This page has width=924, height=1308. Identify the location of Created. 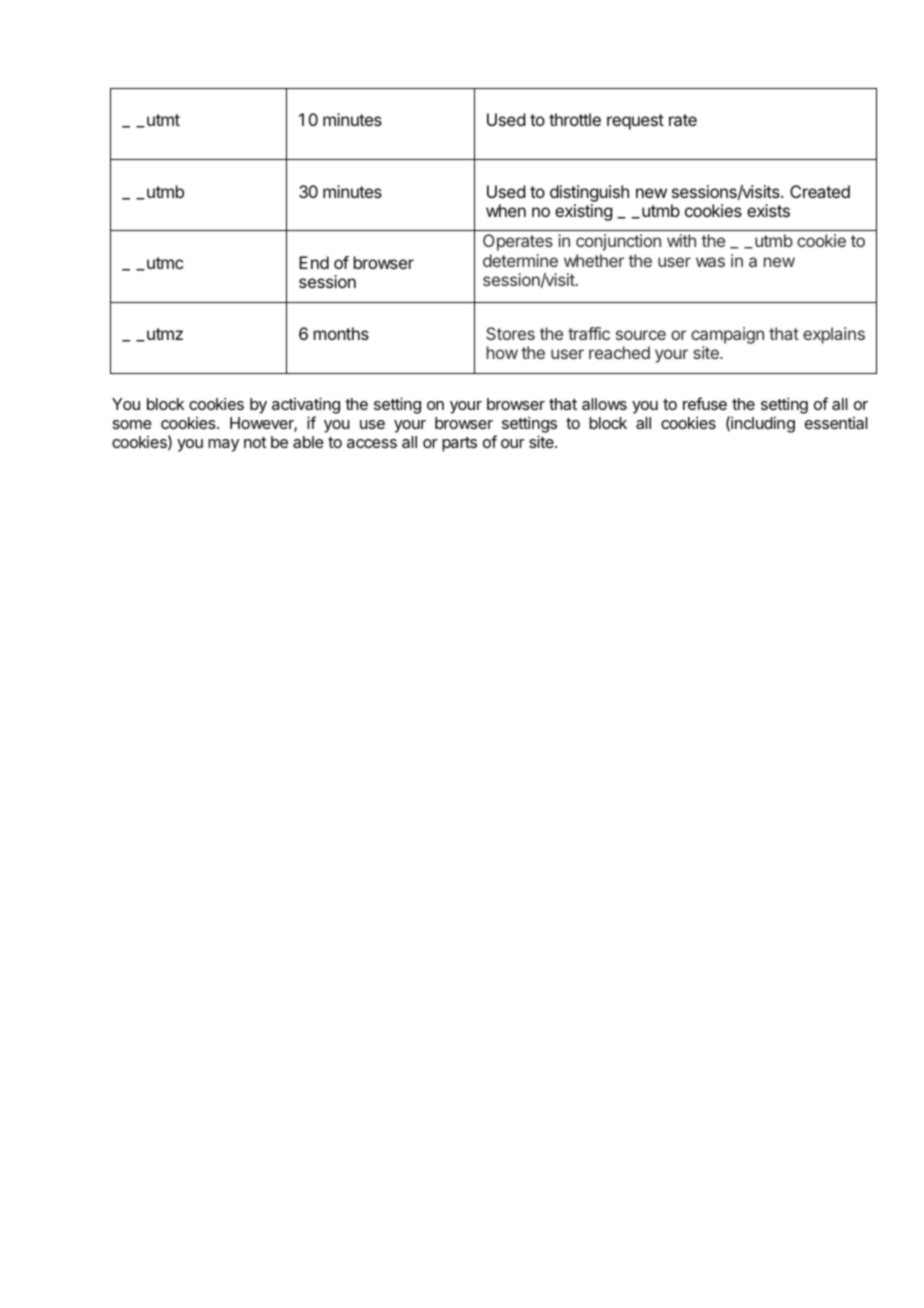
(820, 191).
